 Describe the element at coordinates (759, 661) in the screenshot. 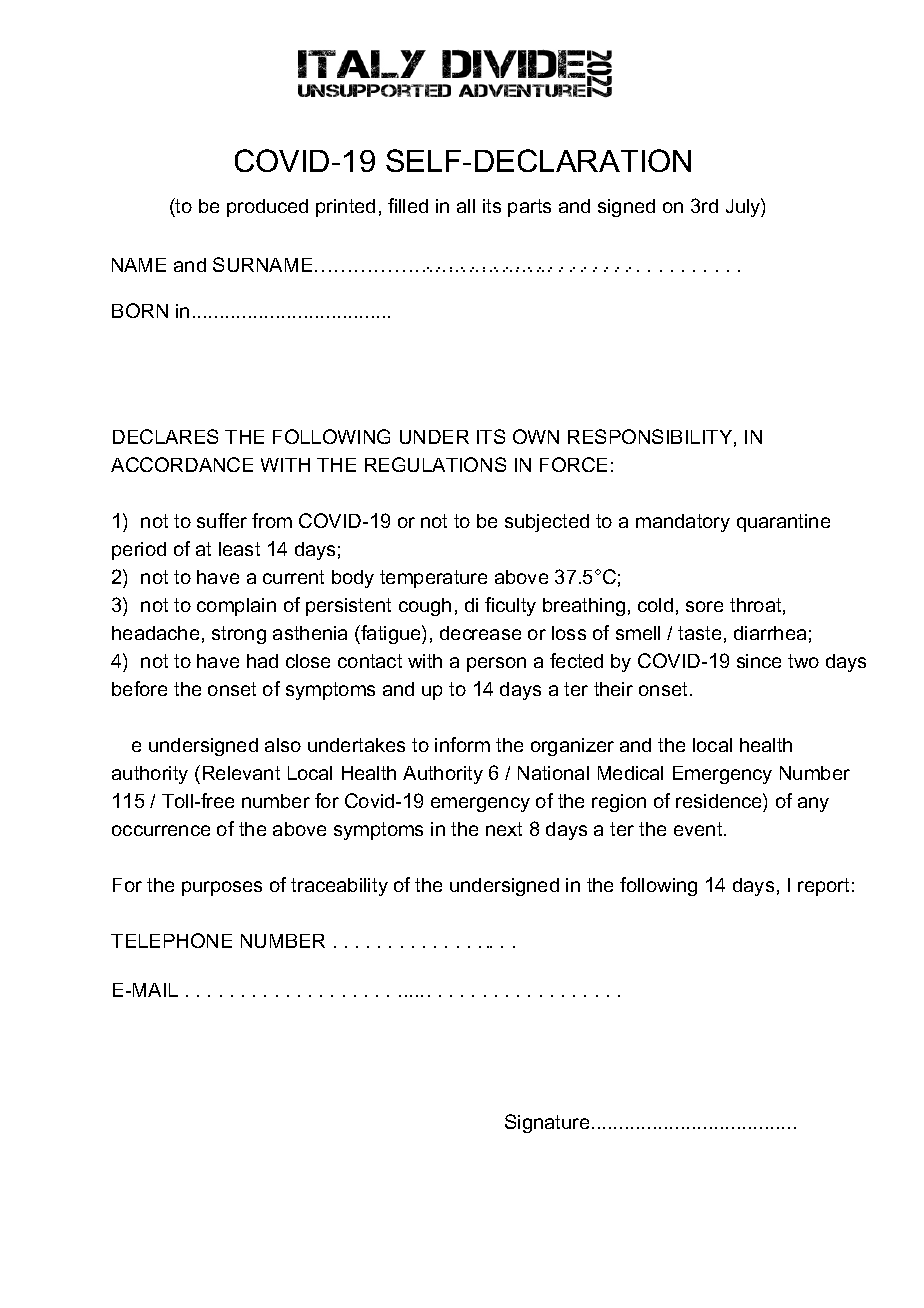

I see `since` at that location.
